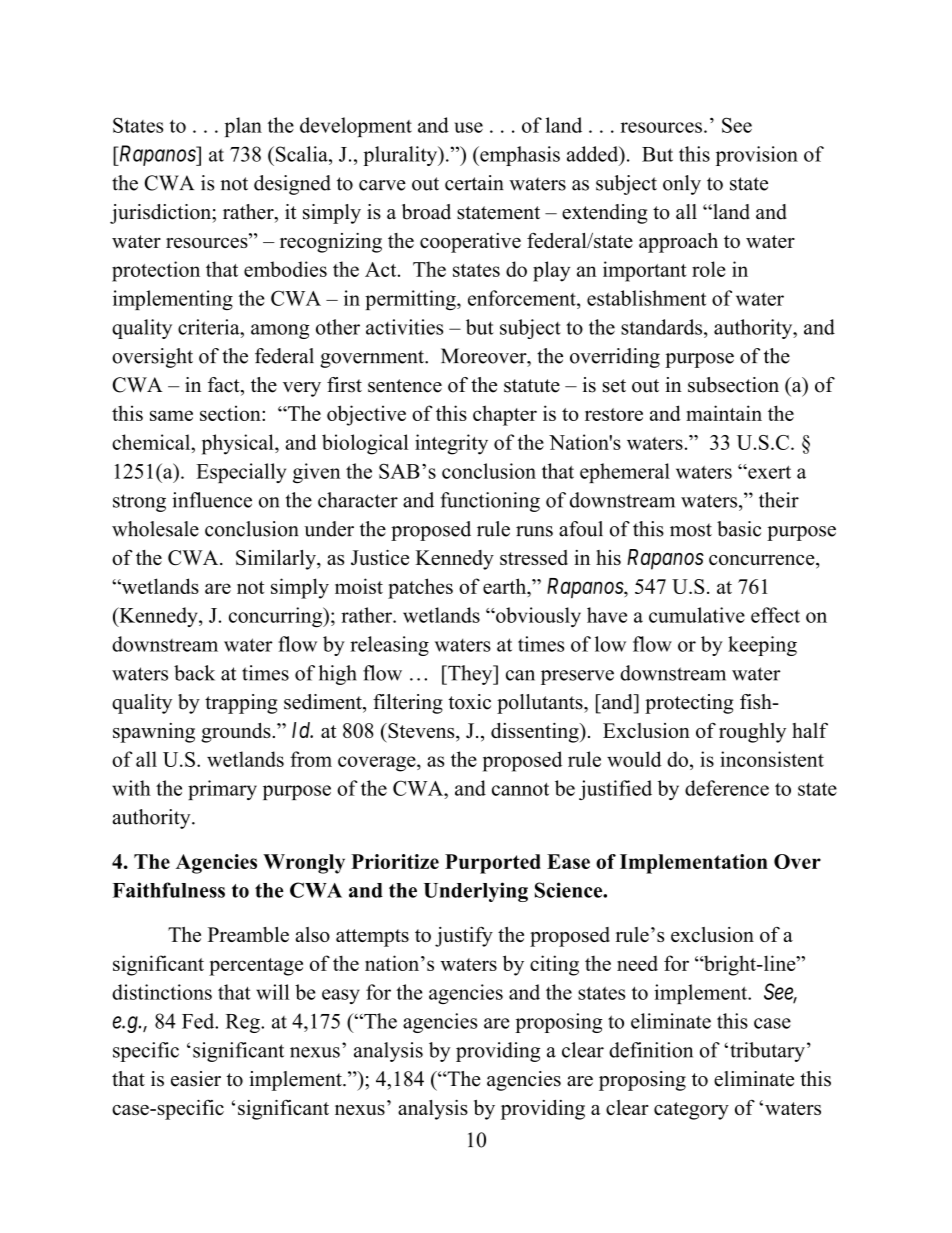 Image resolution: width=952 pixels, height=1233 pixels. What do you see at coordinates (243, 127) in the page?
I see `plan` at bounding box center [243, 127].
